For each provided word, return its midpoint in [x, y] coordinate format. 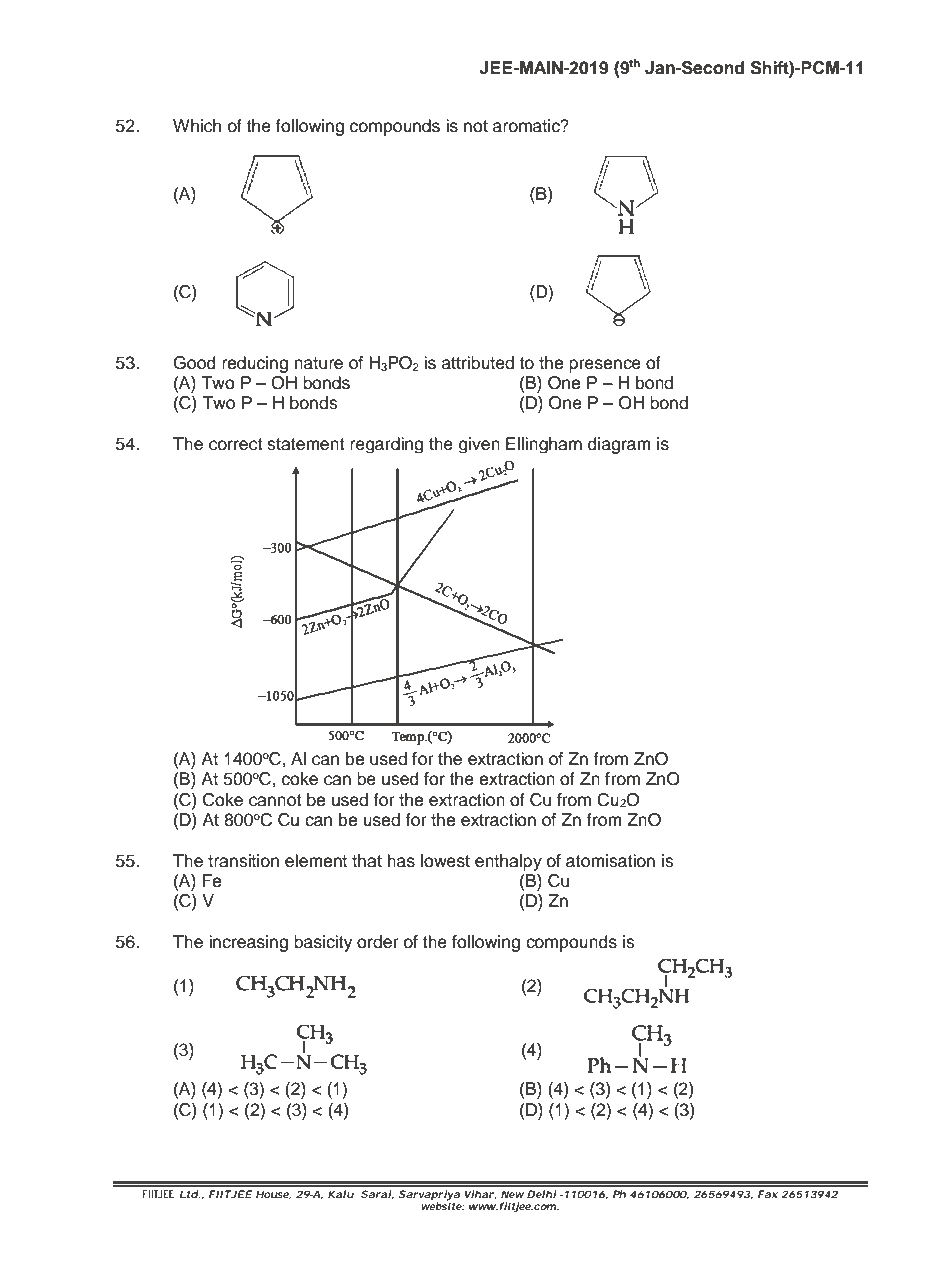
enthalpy [508, 862]
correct [236, 444]
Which [197, 126]
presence [605, 366]
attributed [478, 363]
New [512, 1194]
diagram [619, 445]
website [442, 1205]
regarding [386, 445]
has [401, 861]
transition [243, 861]
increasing [248, 943]
